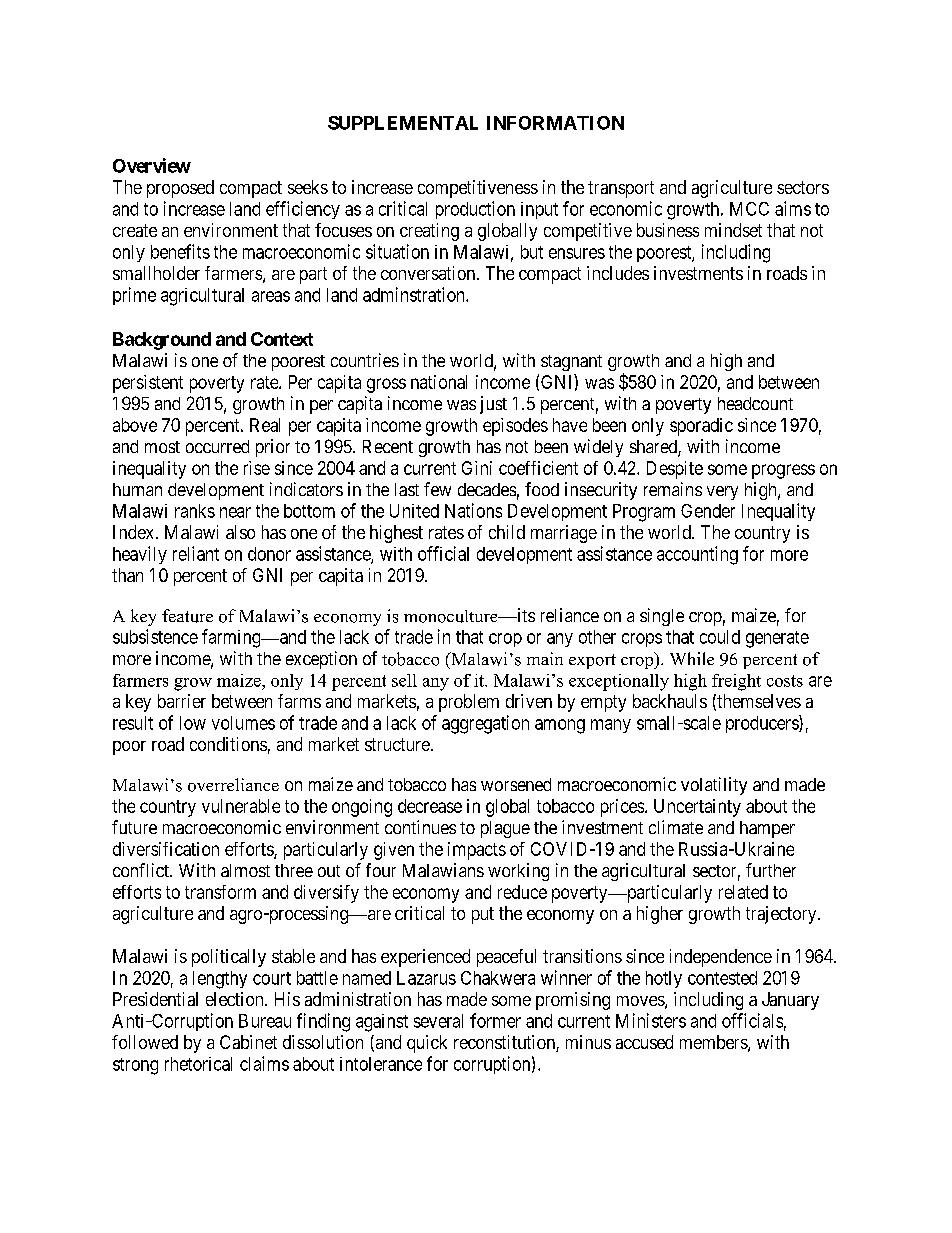 The height and width of the page is (1233, 952). What do you see at coordinates (755, 403) in the page?
I see `headcount` at bounding box center [755, 403].
